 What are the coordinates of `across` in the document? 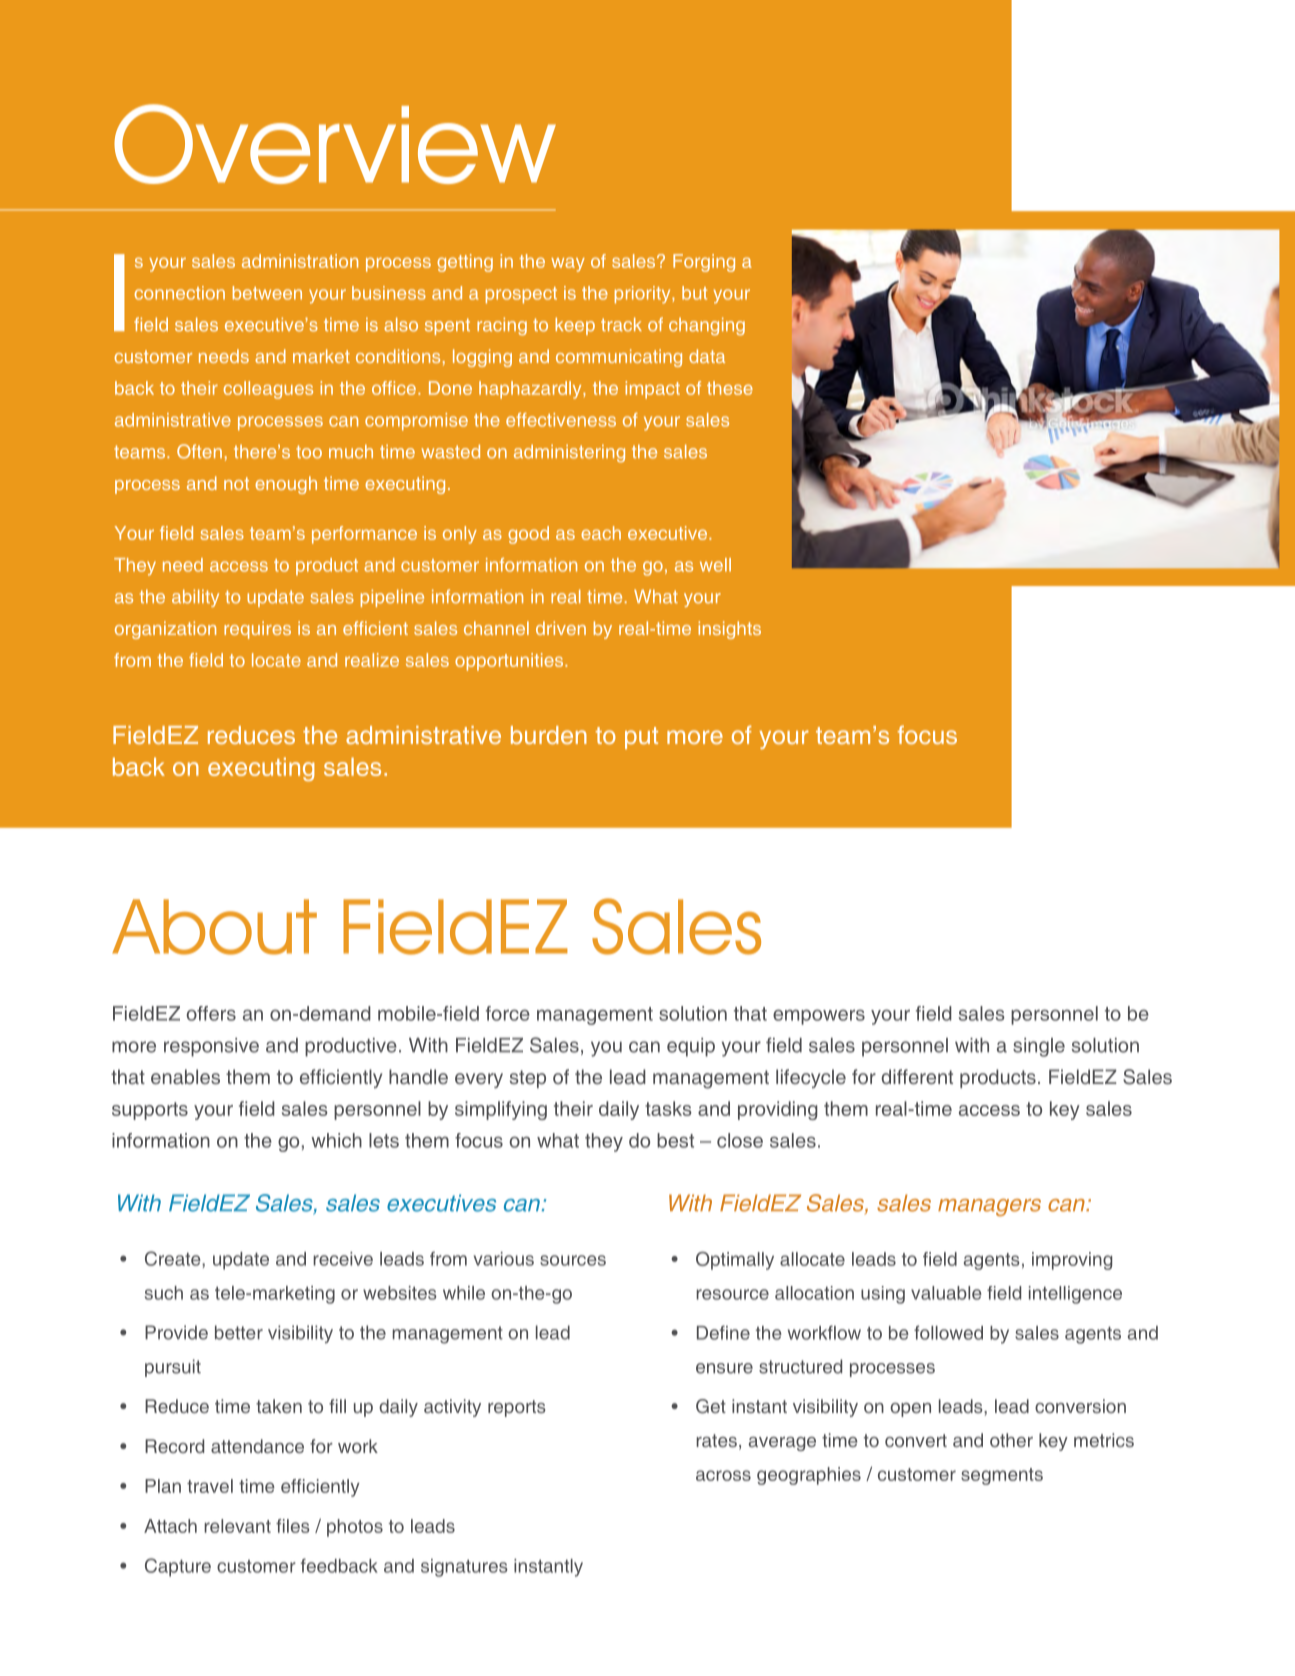 It's located at (723, 1475).
